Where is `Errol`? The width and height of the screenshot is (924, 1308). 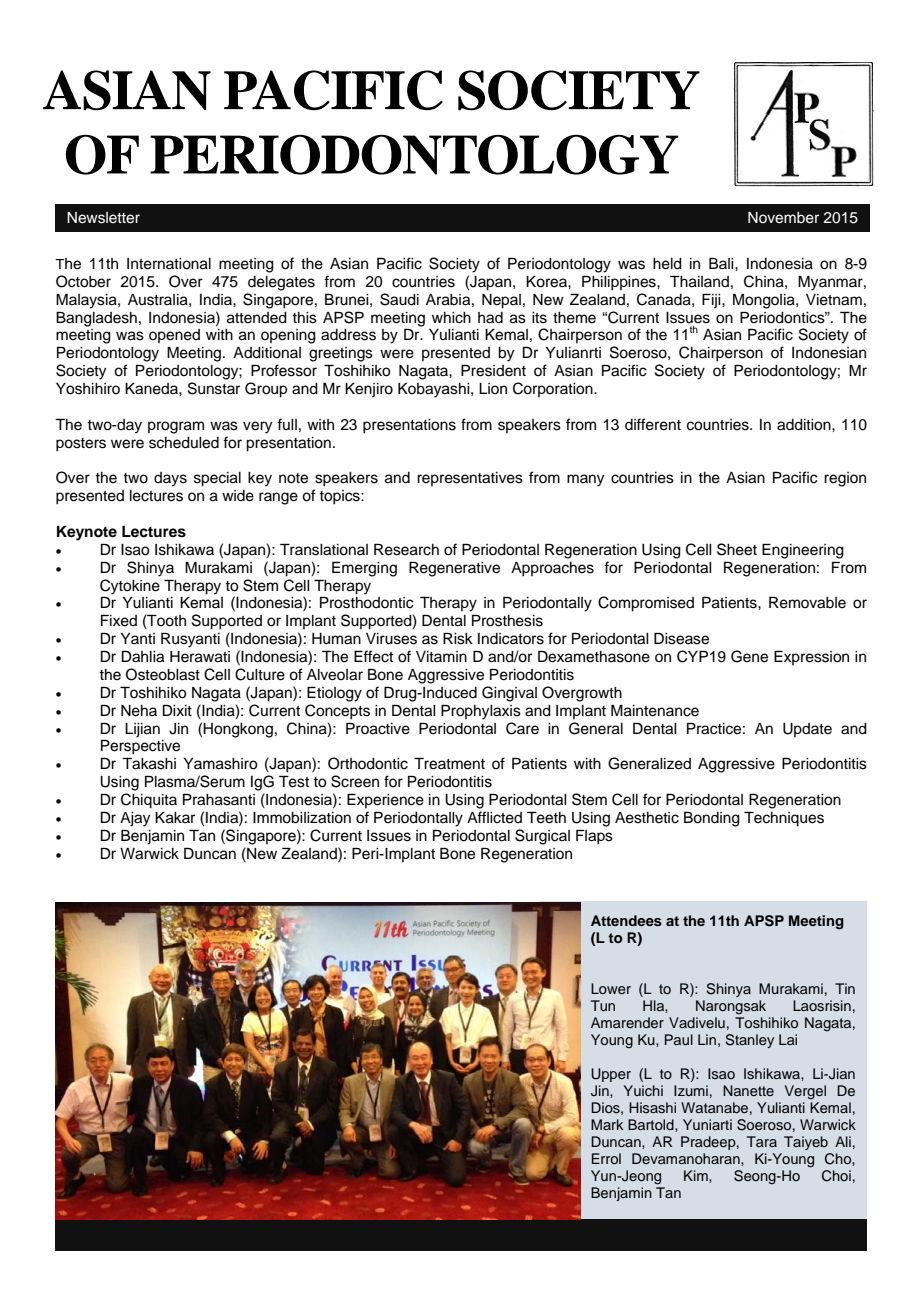 Errol is located at coordinates (606, 1158).
